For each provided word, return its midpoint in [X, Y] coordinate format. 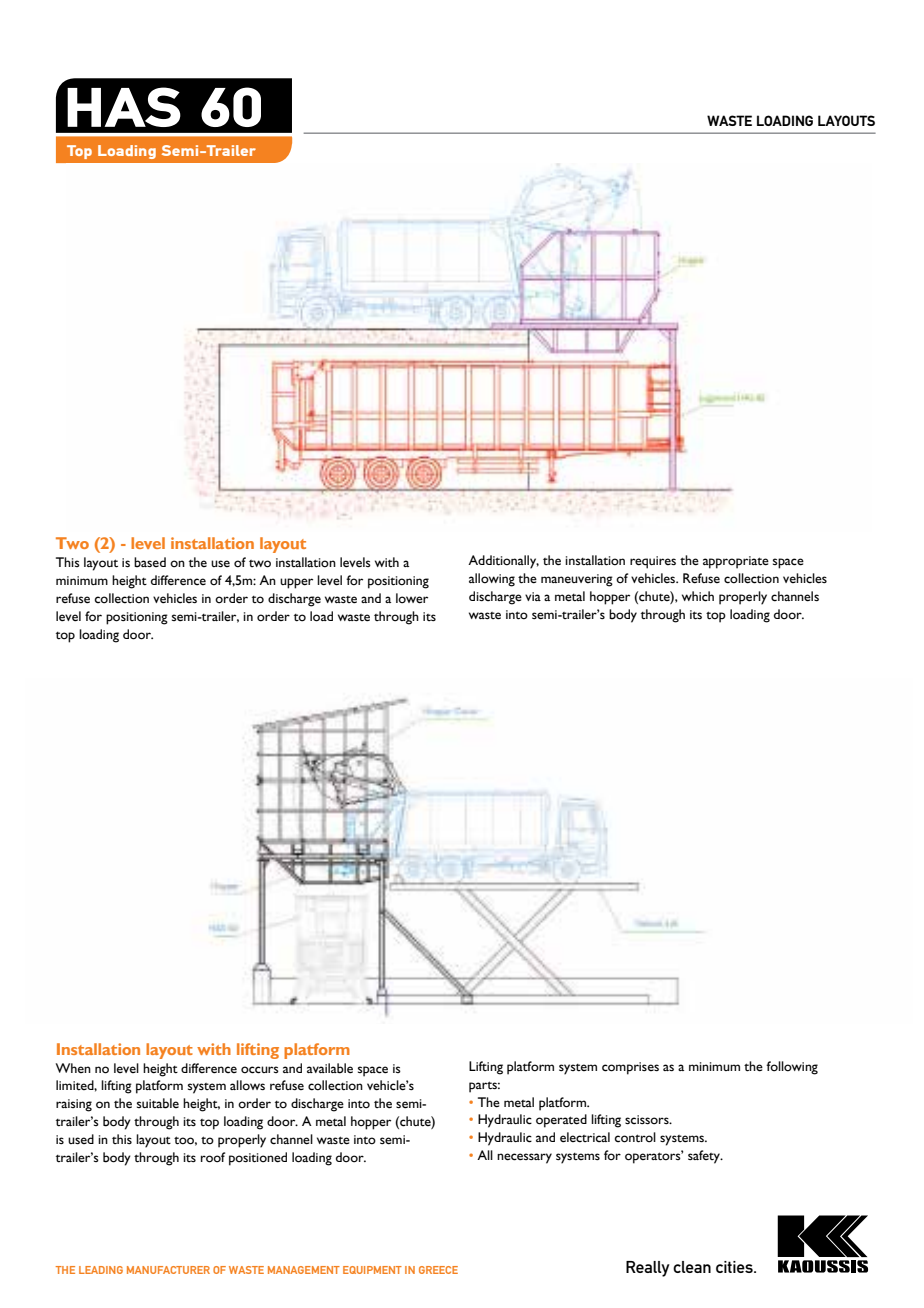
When [73, 1068]
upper [296, 583]
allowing [492, 580]
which [698, 596]
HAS [124, 107]
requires [653, 562]
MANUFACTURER [168, 1270]
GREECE [438, 1270]
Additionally [503, 562]
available [330, 1068]
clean [692, 1267]
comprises [630, 1068]
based [150, 562]
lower [412, 598]
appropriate [736, 562]
